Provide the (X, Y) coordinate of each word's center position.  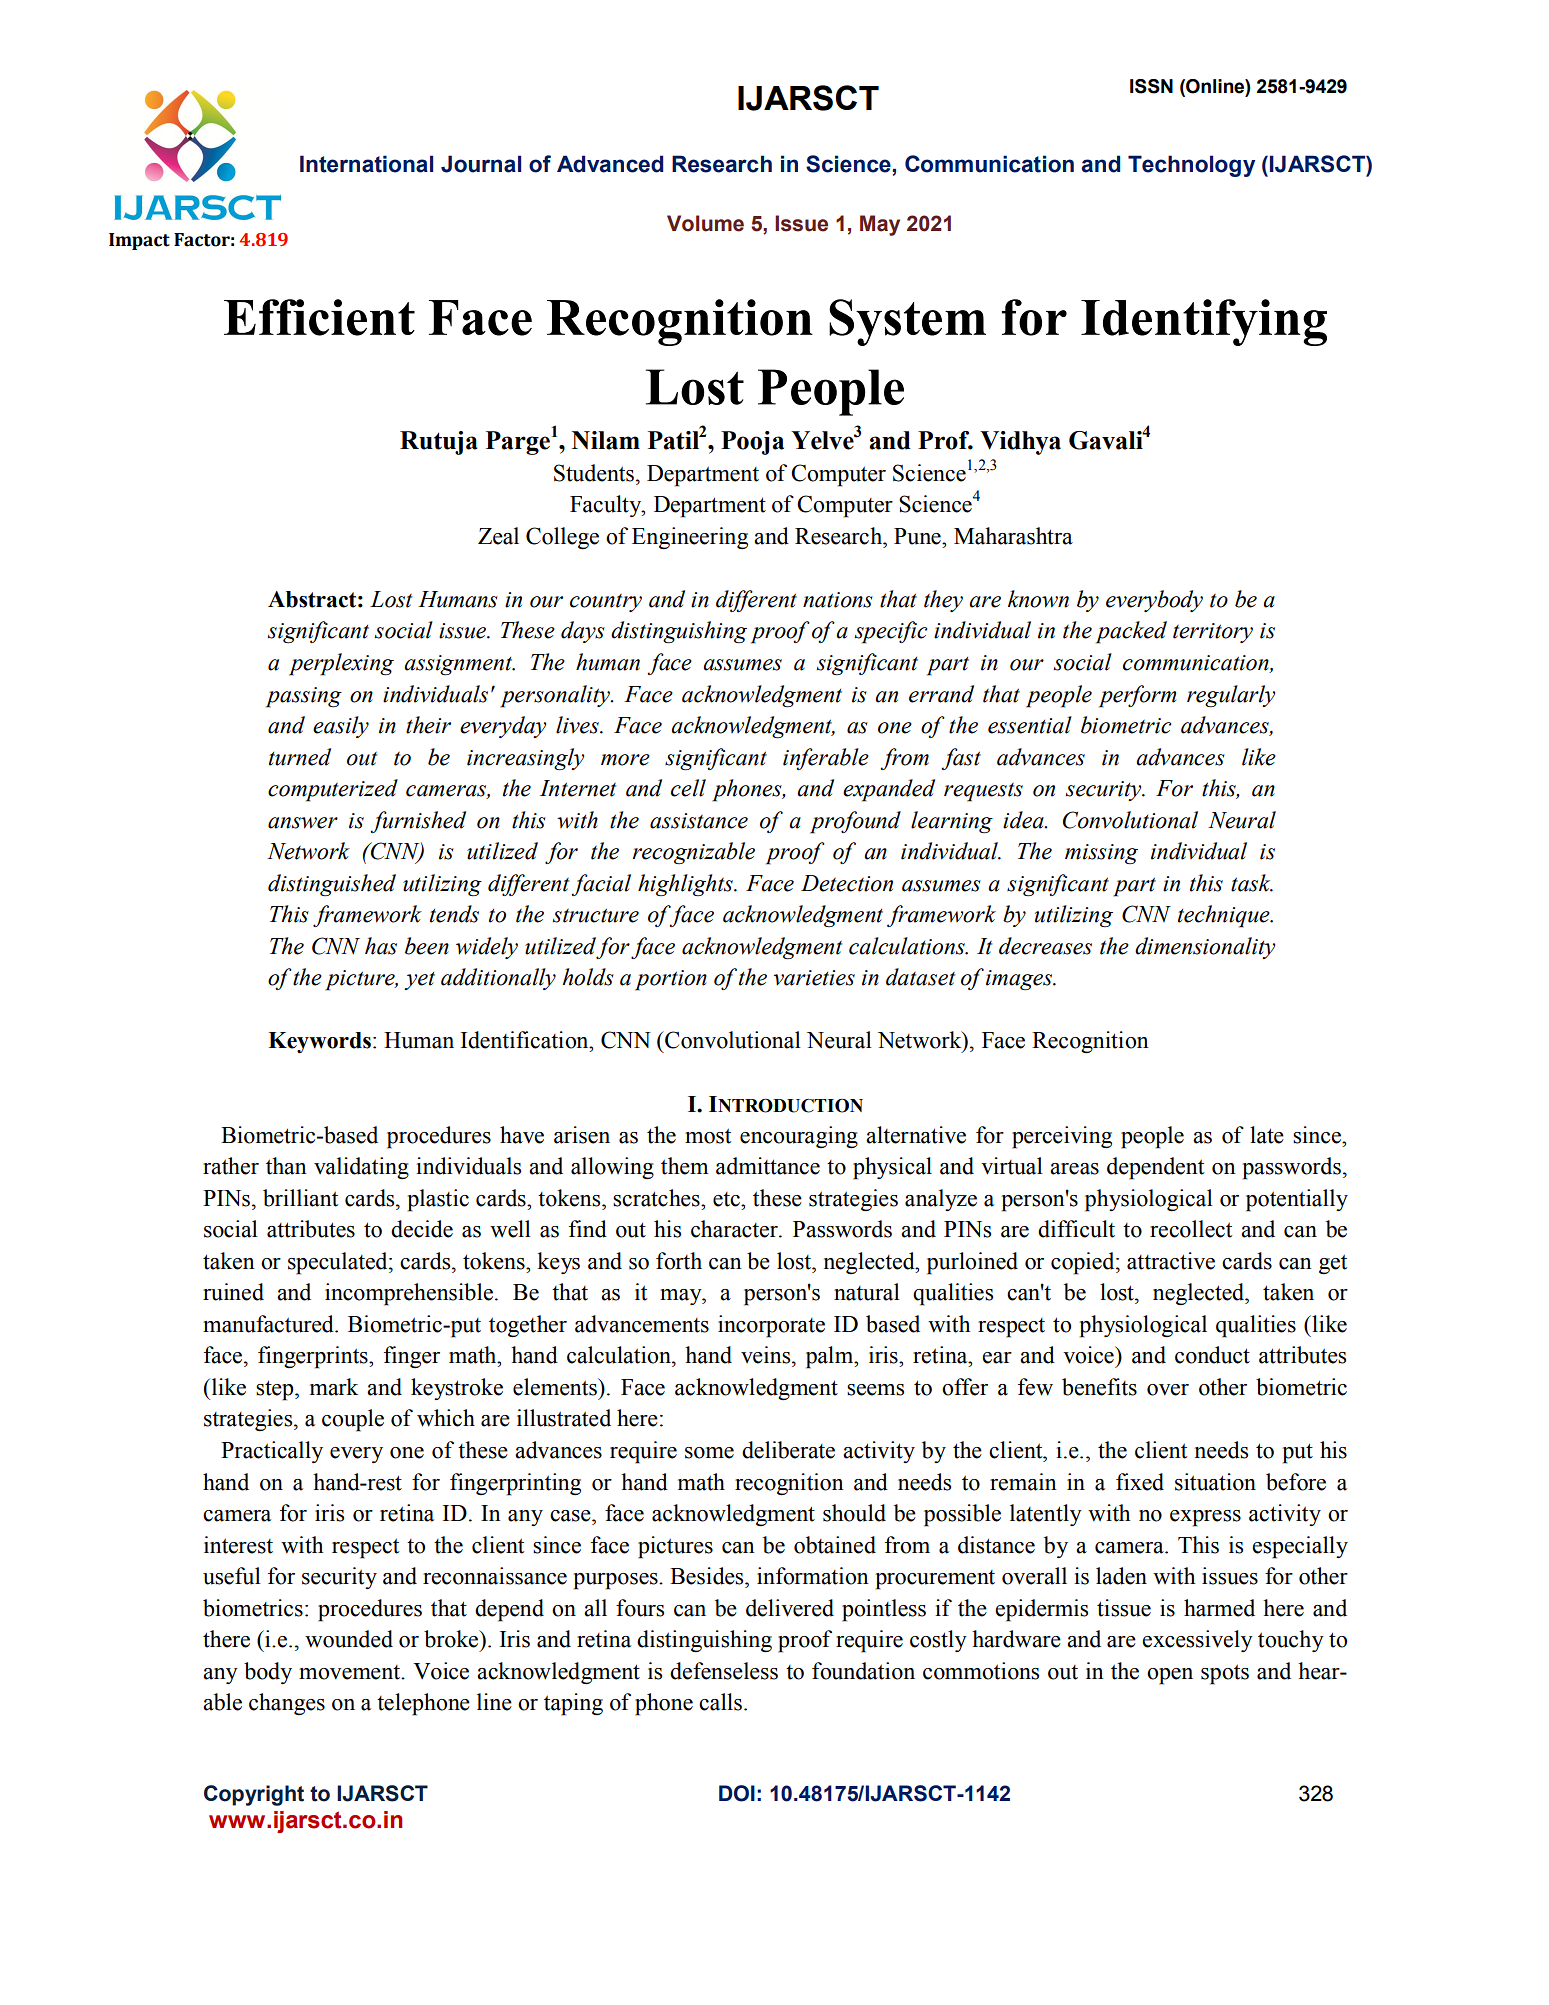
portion (671, 980)
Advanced (610, 164)
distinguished (332, 885)
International (366, 164)
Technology (1191, 166)
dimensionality (1205, 948)
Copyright (254, 1795)
